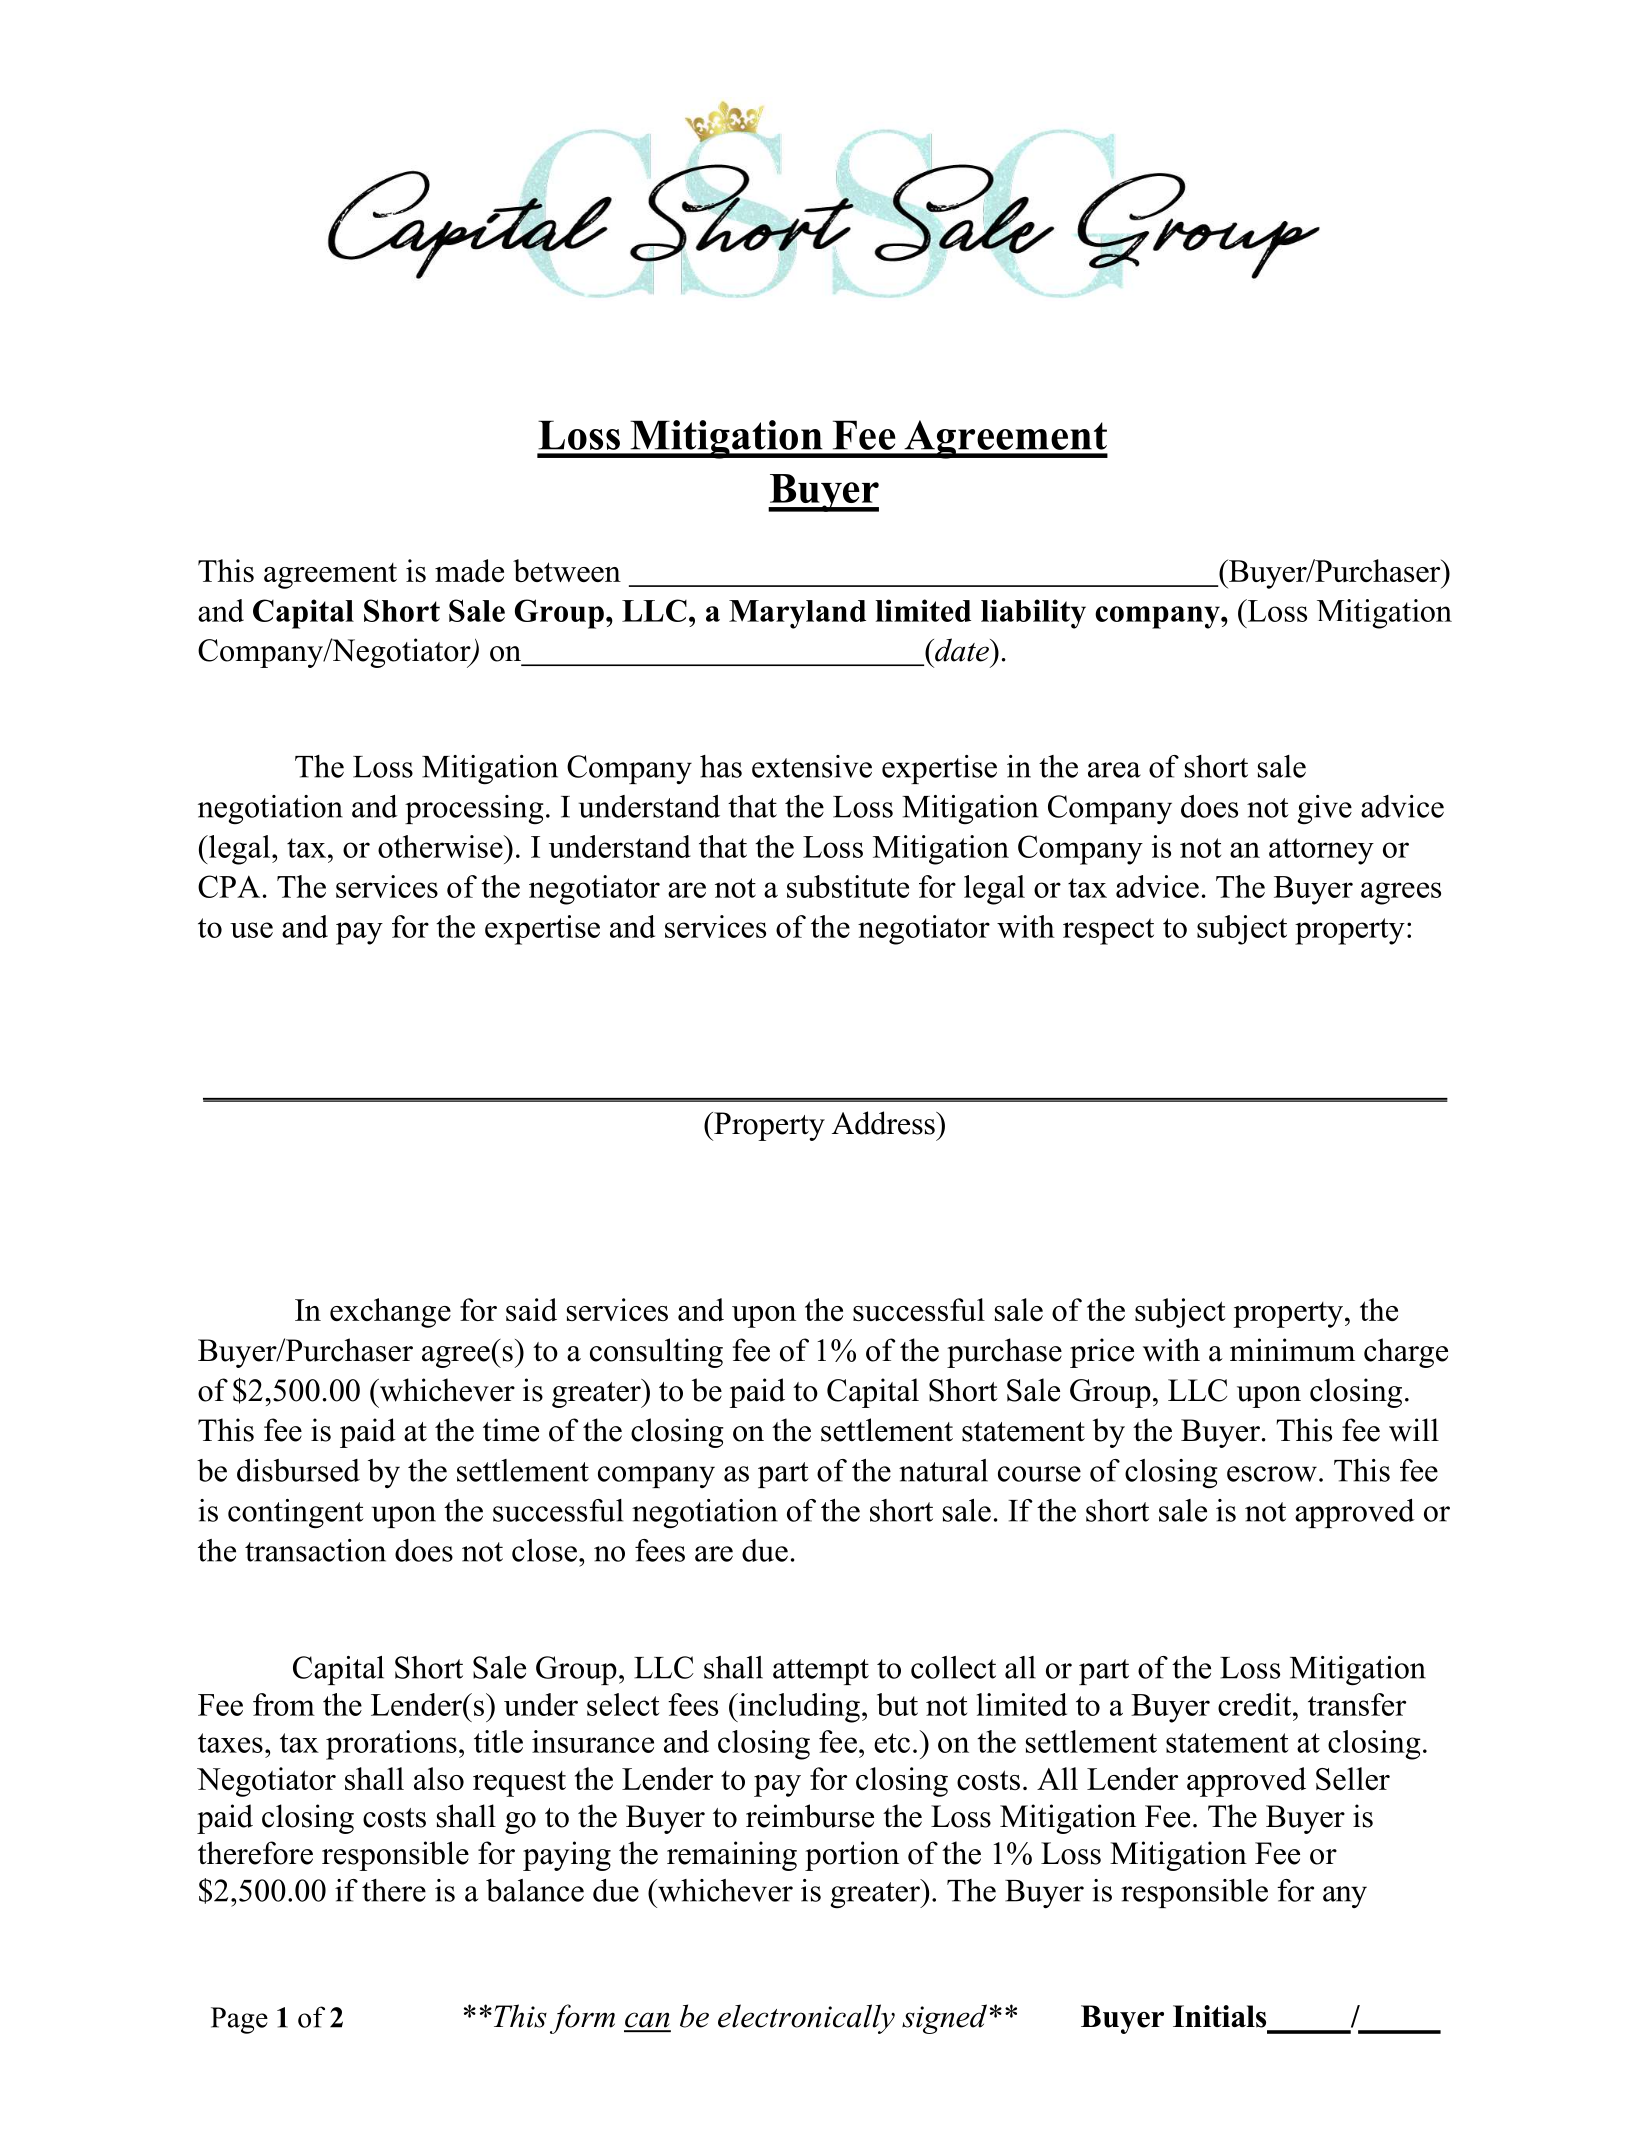 This image has height=2133, width=1648. Describe the element at coordinates (1033, 614) in the image. I see `liability` at that location.
